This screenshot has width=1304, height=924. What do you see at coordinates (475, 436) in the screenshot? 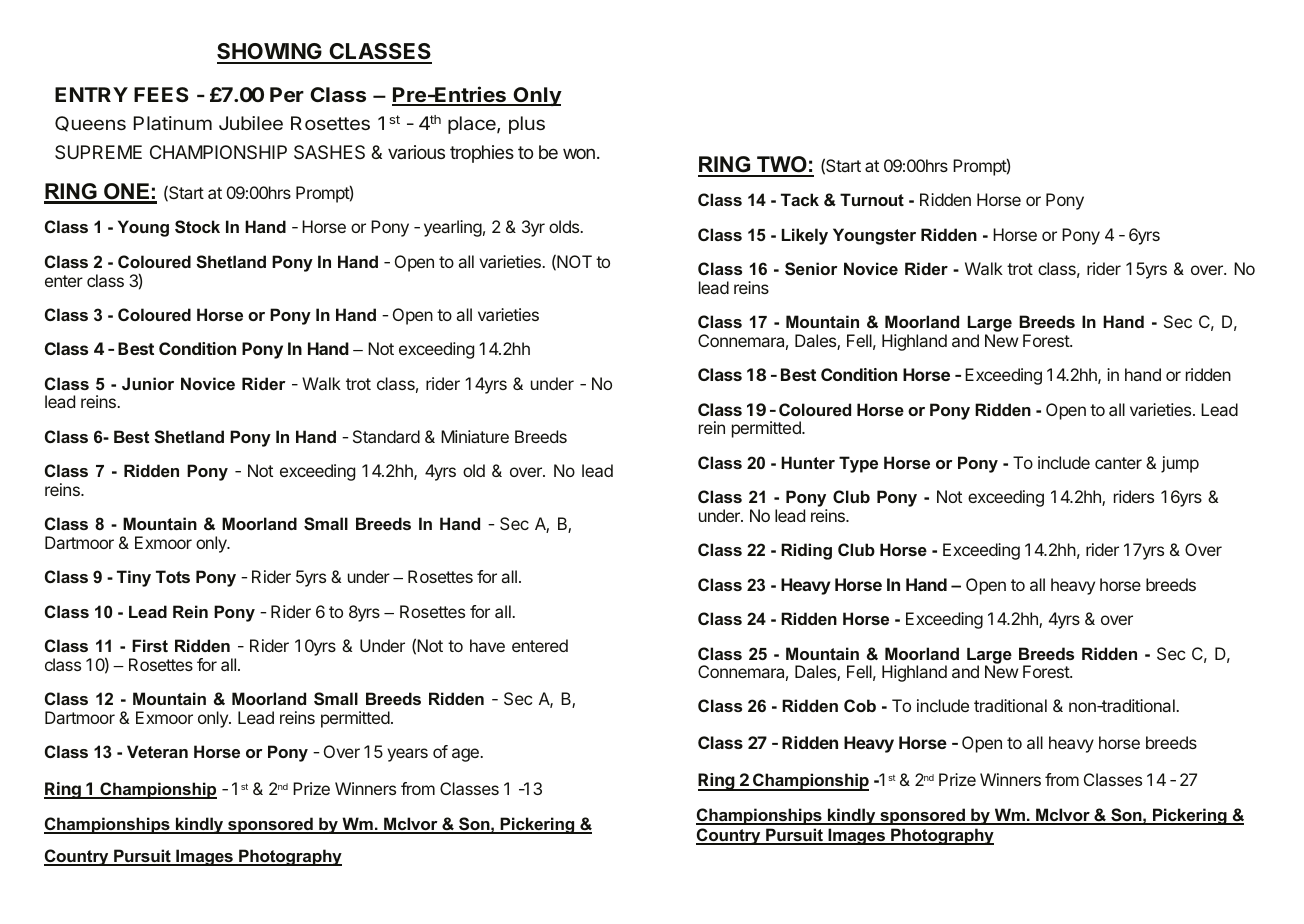
I see `Miniature` at bounding box center [475, 436].
